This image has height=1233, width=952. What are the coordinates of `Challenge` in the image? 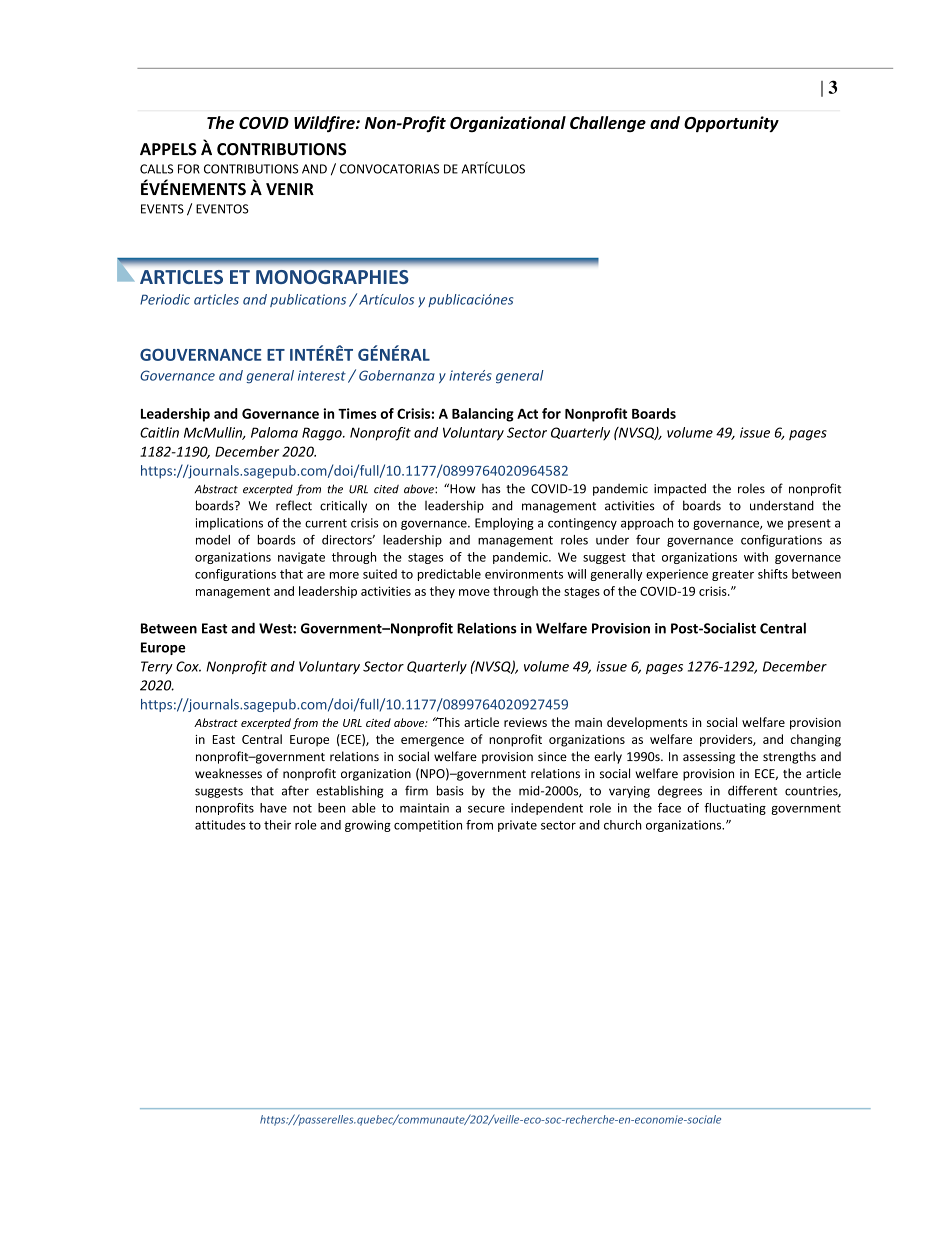 It's located at (608, 124).
